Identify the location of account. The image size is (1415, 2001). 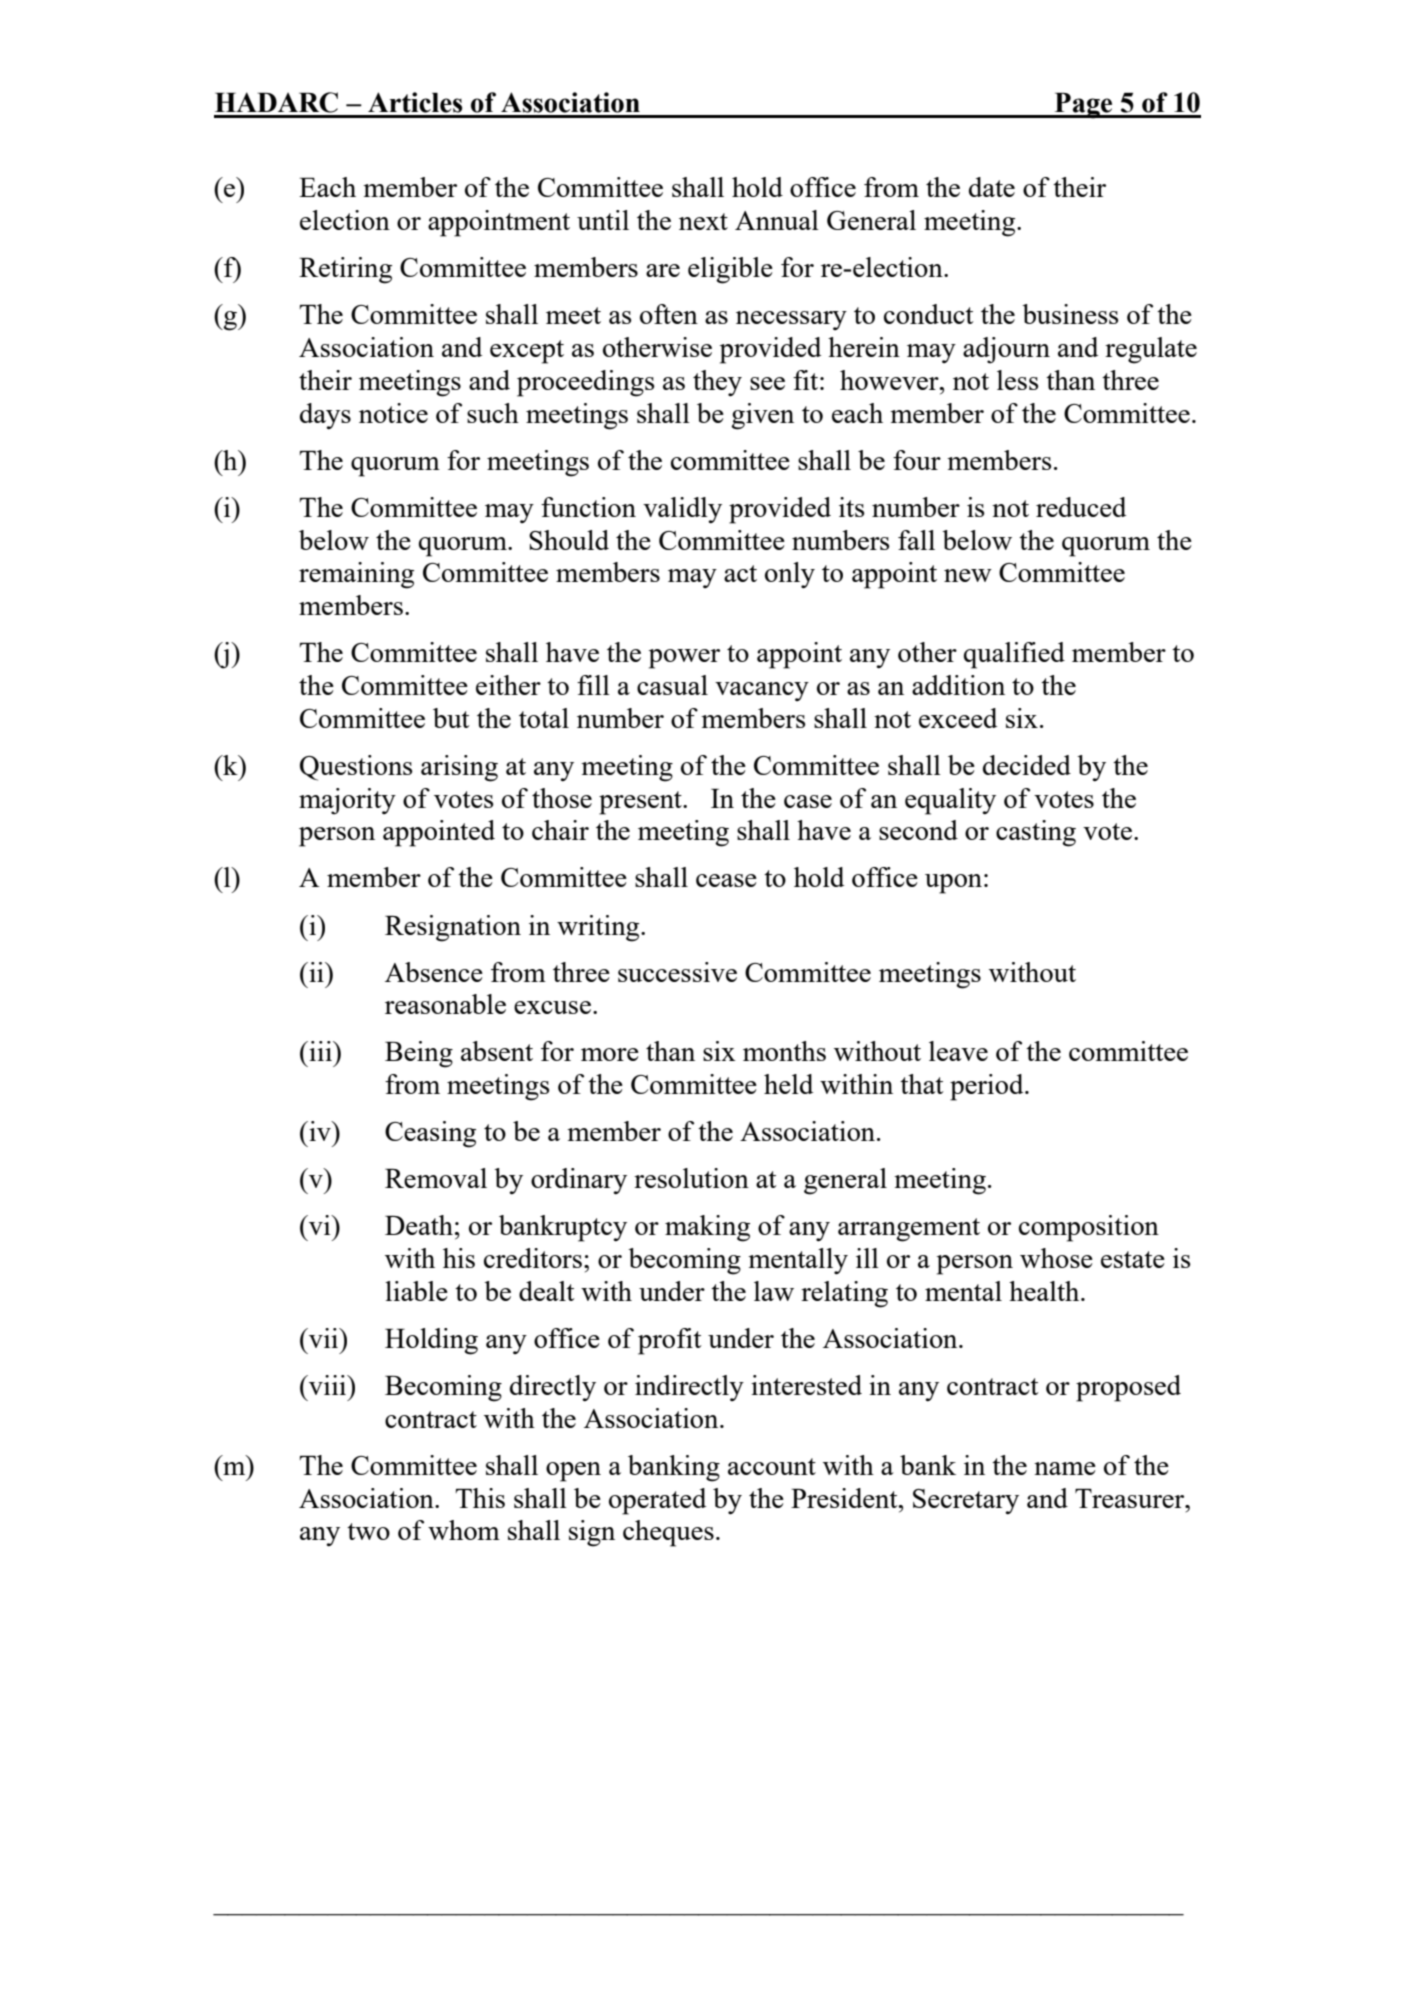
(772, 1466).
